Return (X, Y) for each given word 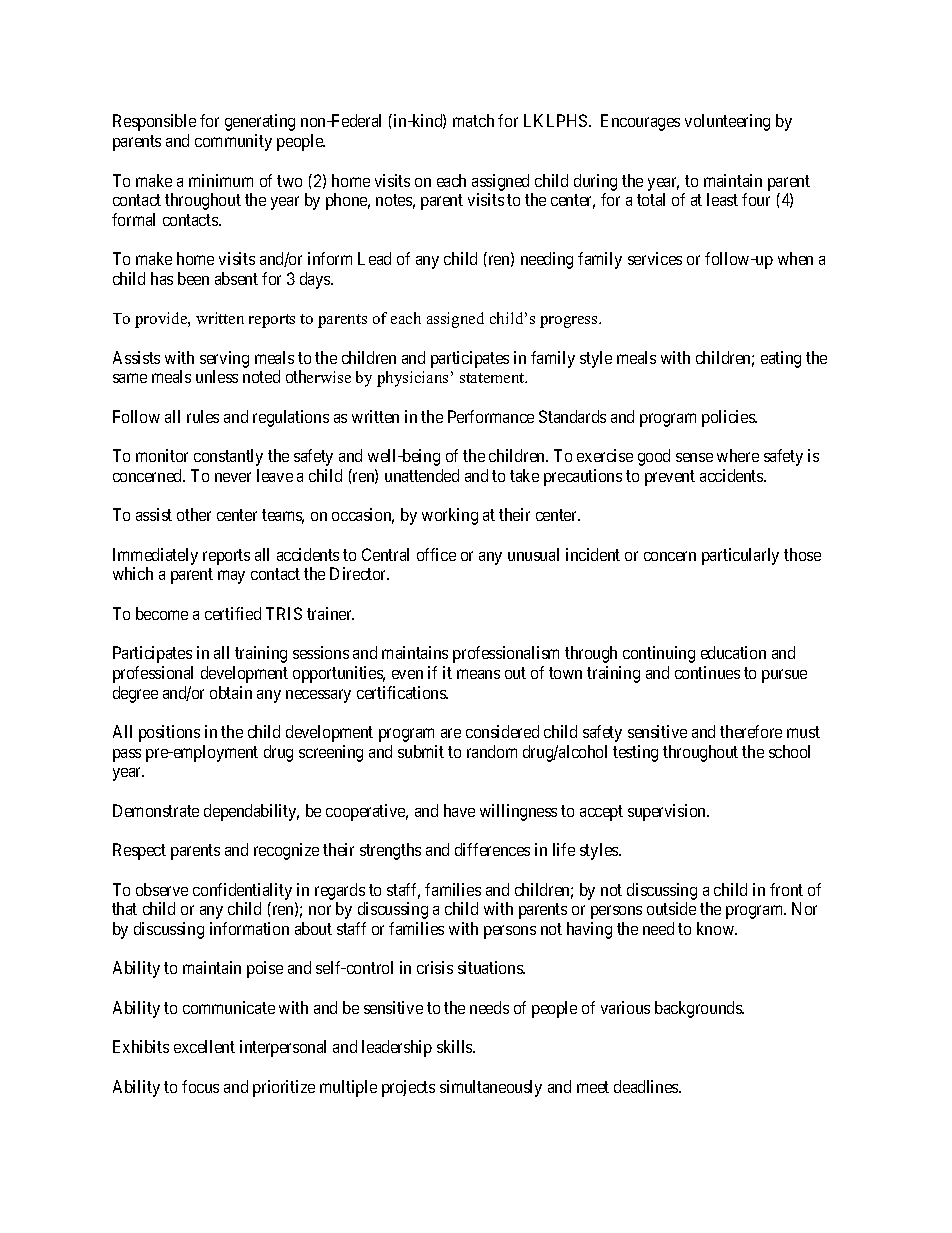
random (492, 751)
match (473, 120)
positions (169, 733)
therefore (751, 731)
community (233, 142)
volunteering (727, 122)
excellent (204, 1046)
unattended (422, 475)
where (738, 455)
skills (455, 1046)
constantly (228, 457)
